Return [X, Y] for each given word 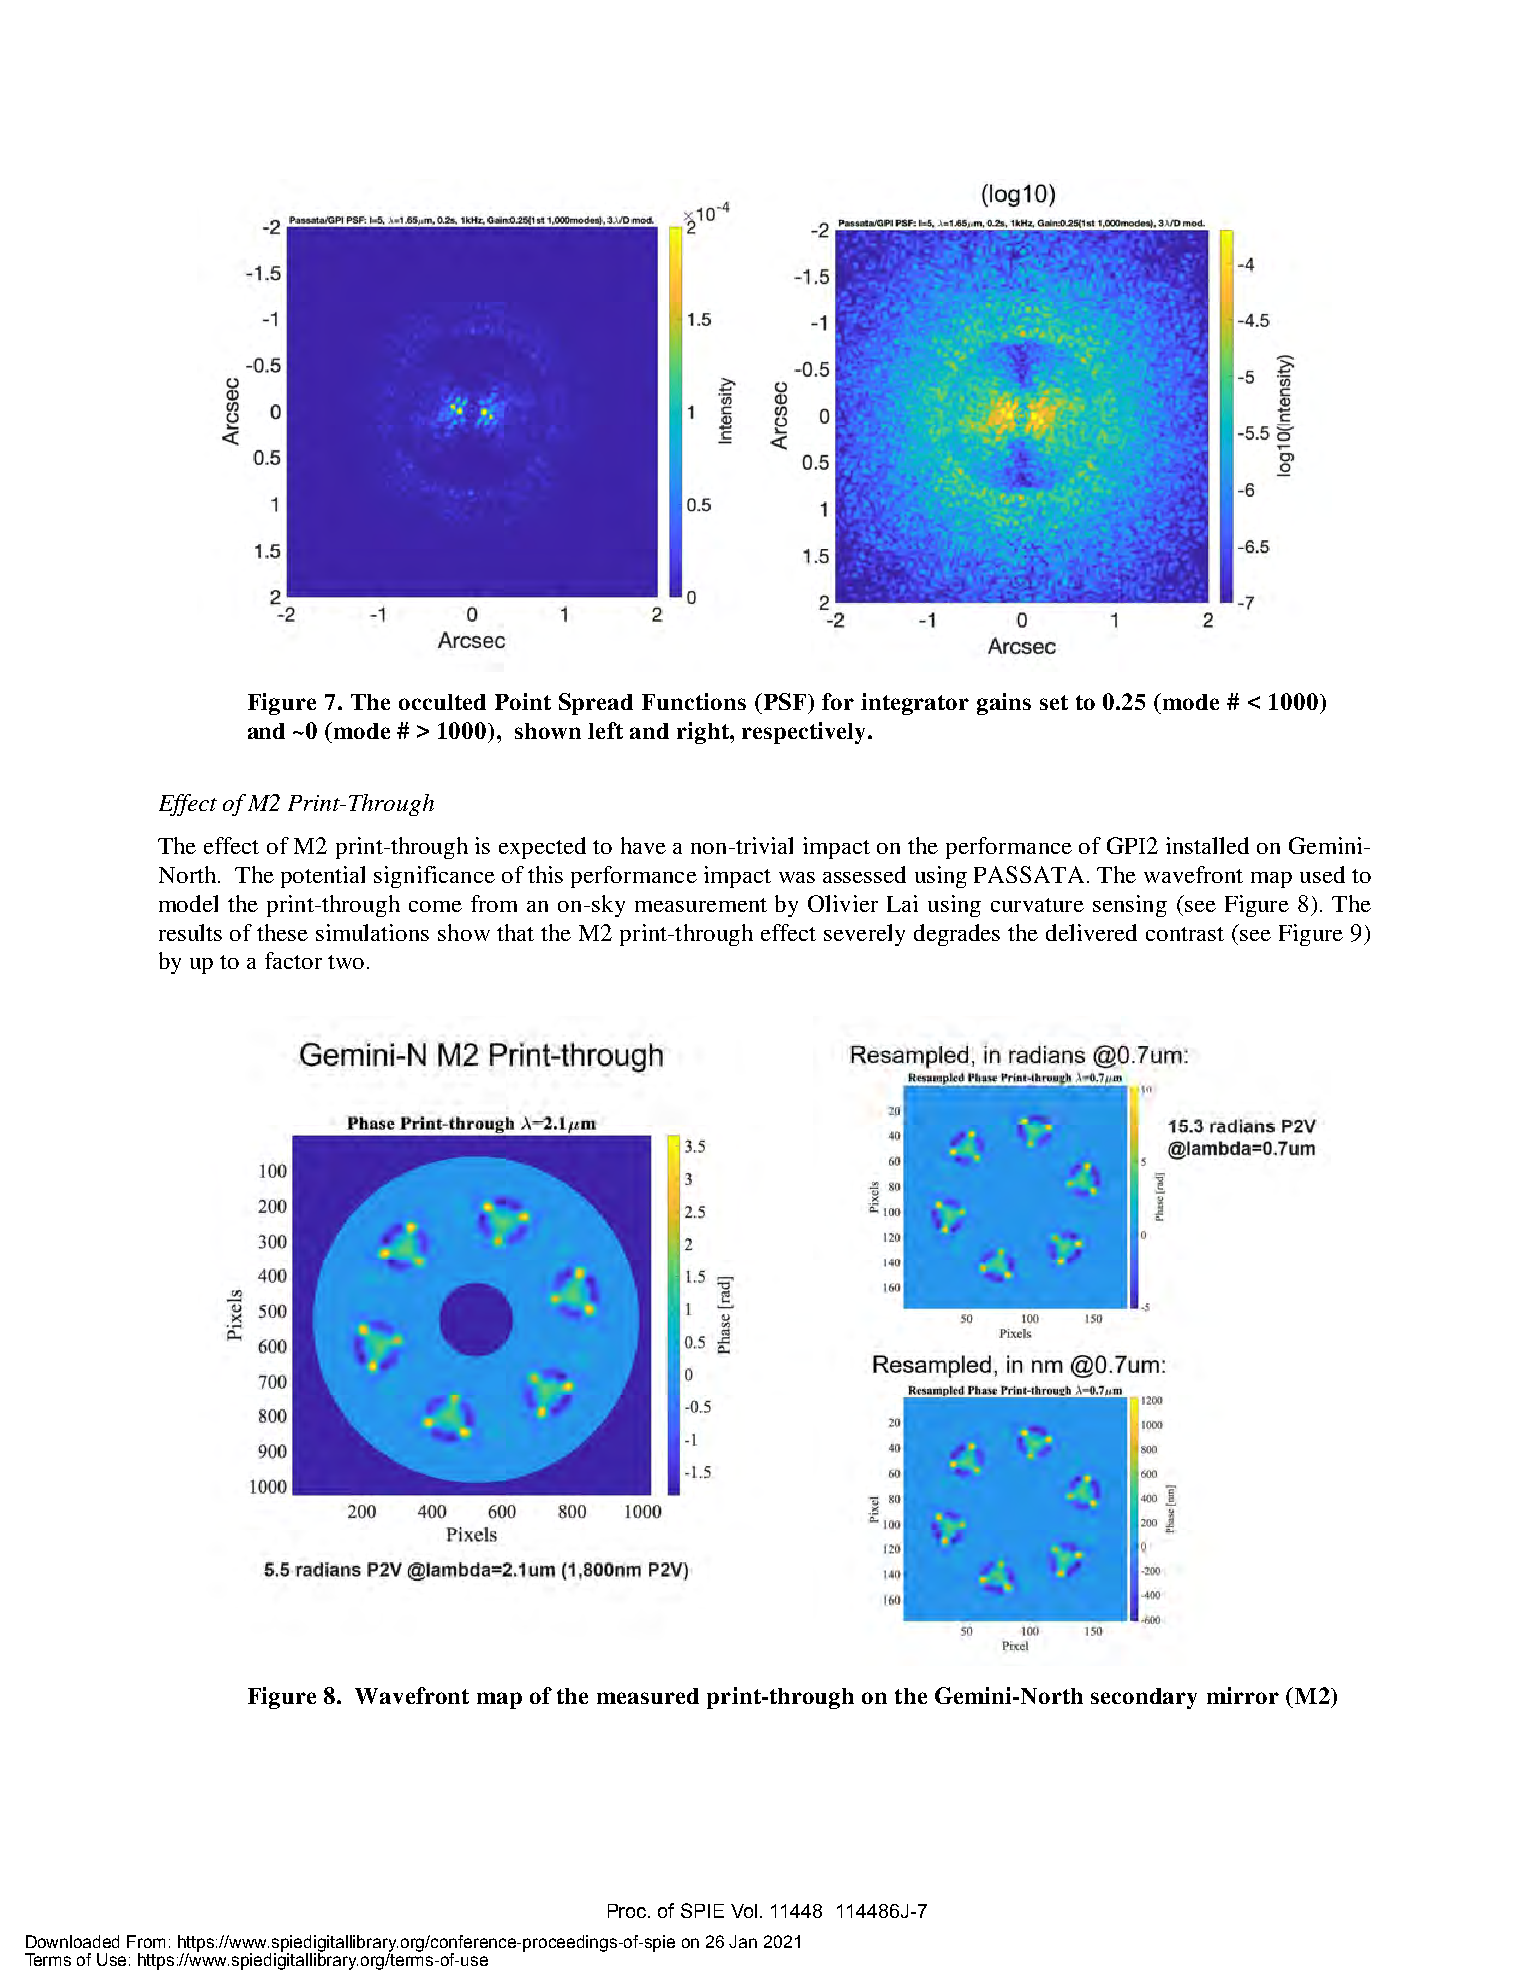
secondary [1144, 1698]
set [1054, 702]
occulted [442, 702]
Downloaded [72, 1941]
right [704, 733]
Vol [744, 1911]
